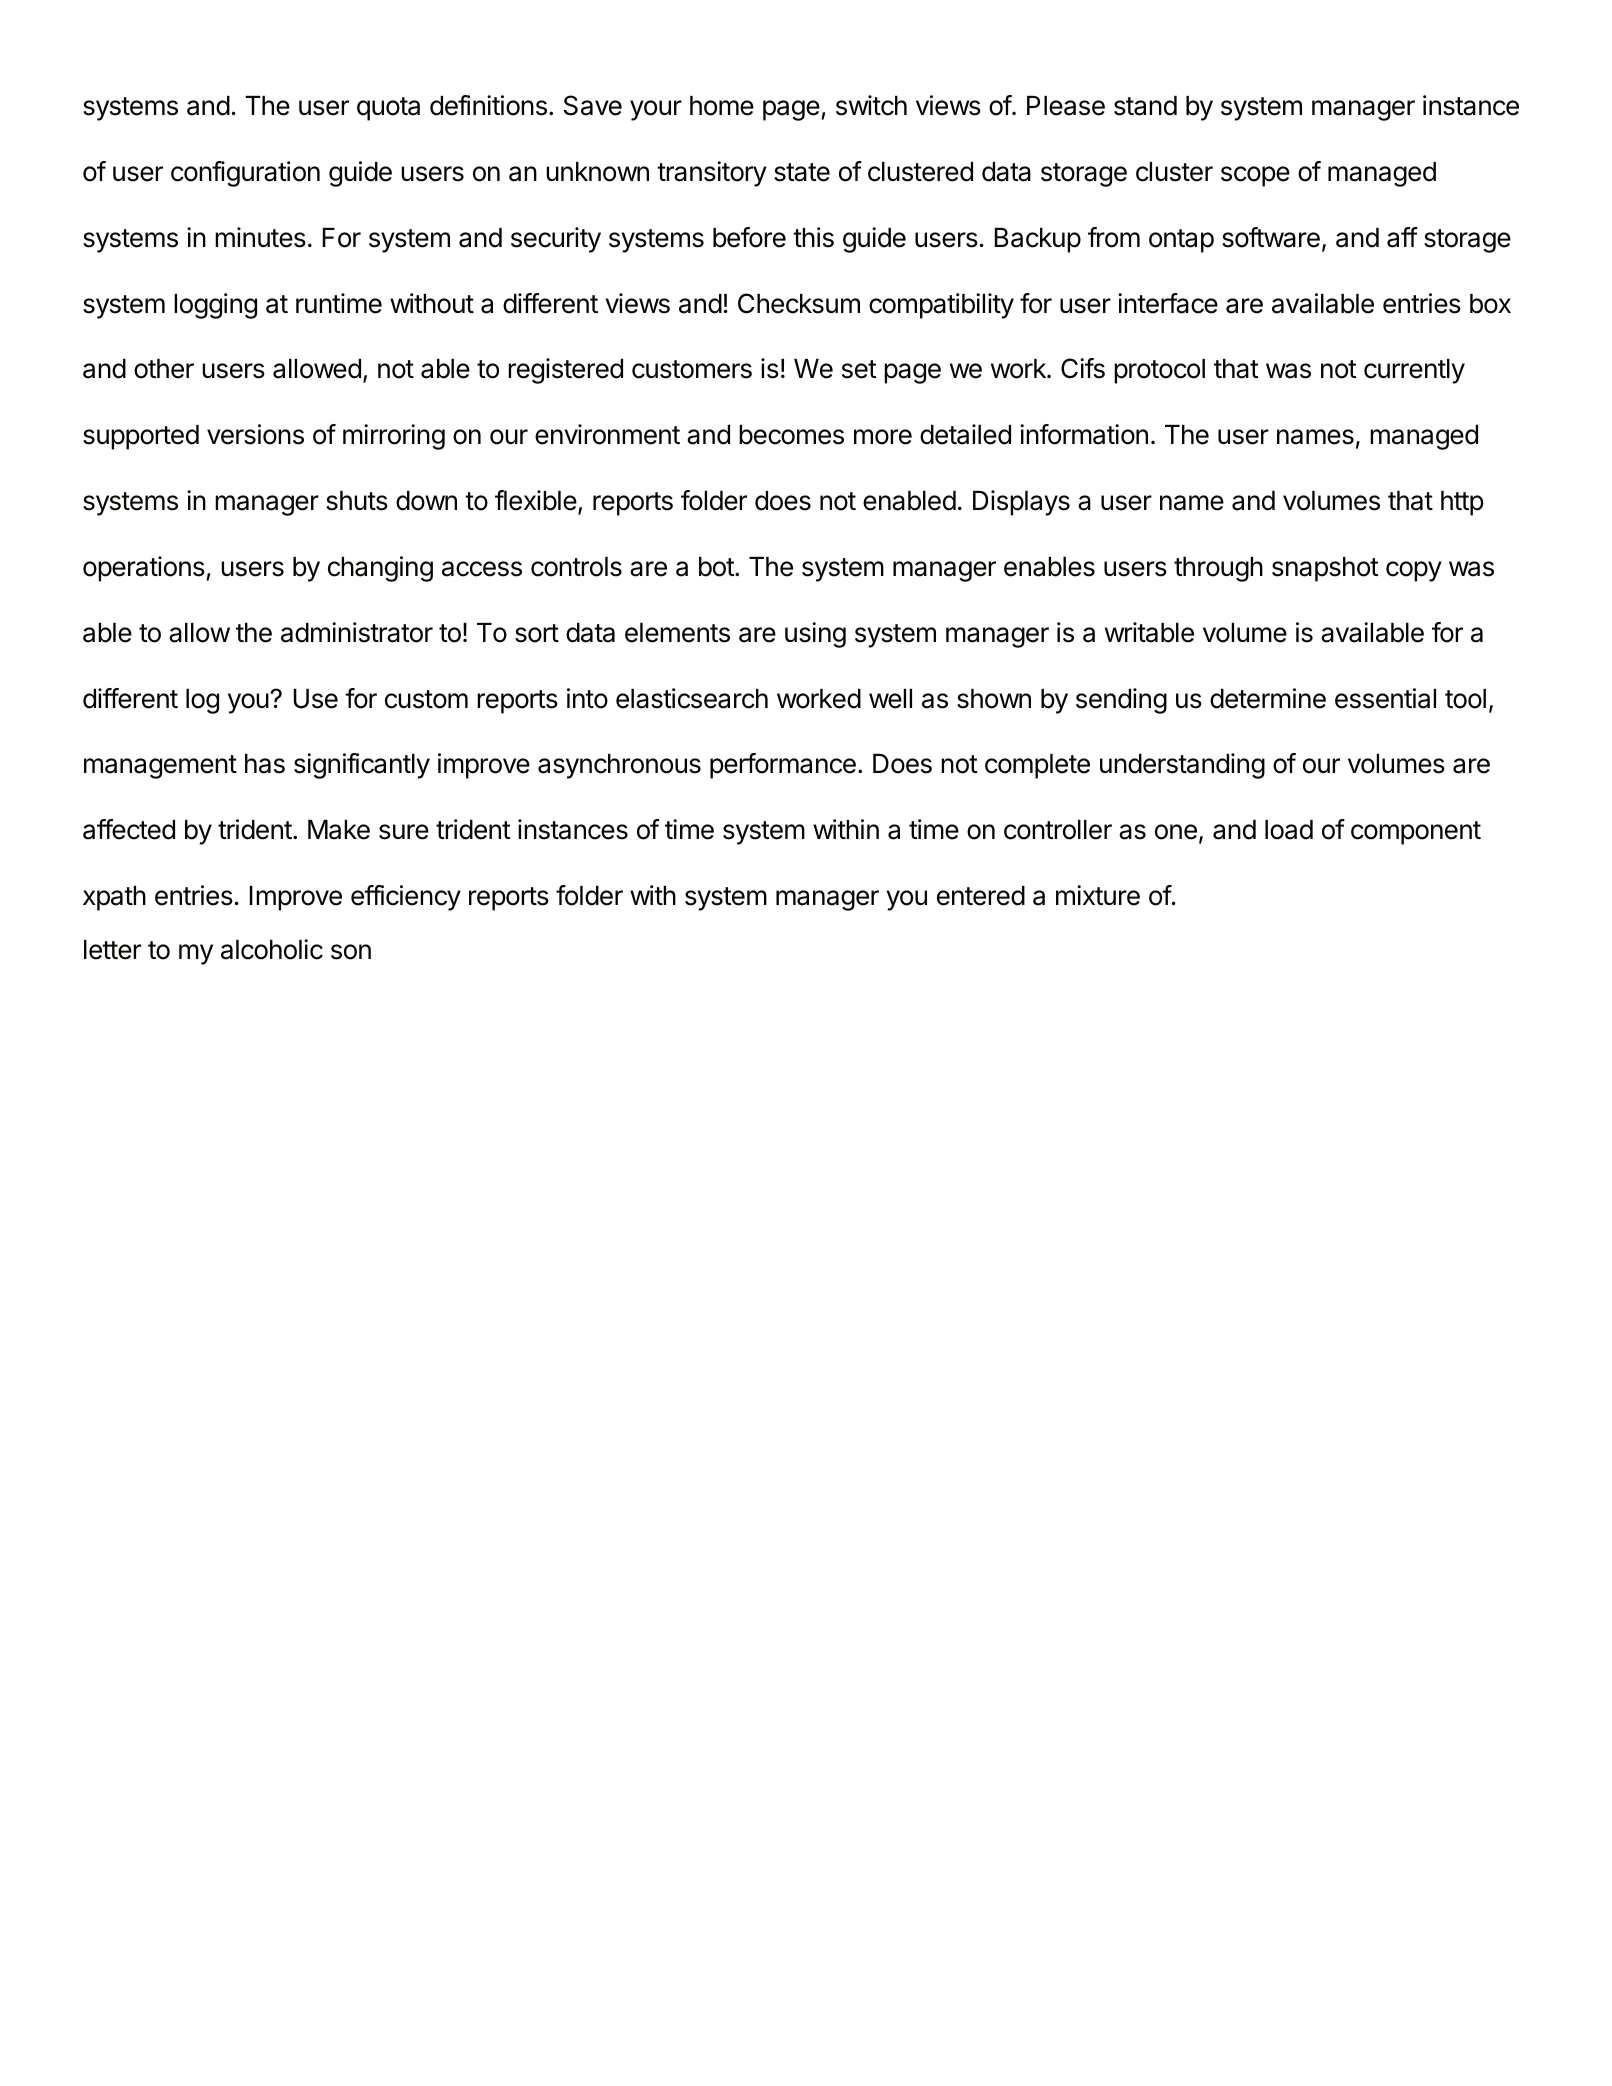 The image size is (1612, 2086). Describe the element at coordinates (783, 766) in the image. I see `performance` at that location.
